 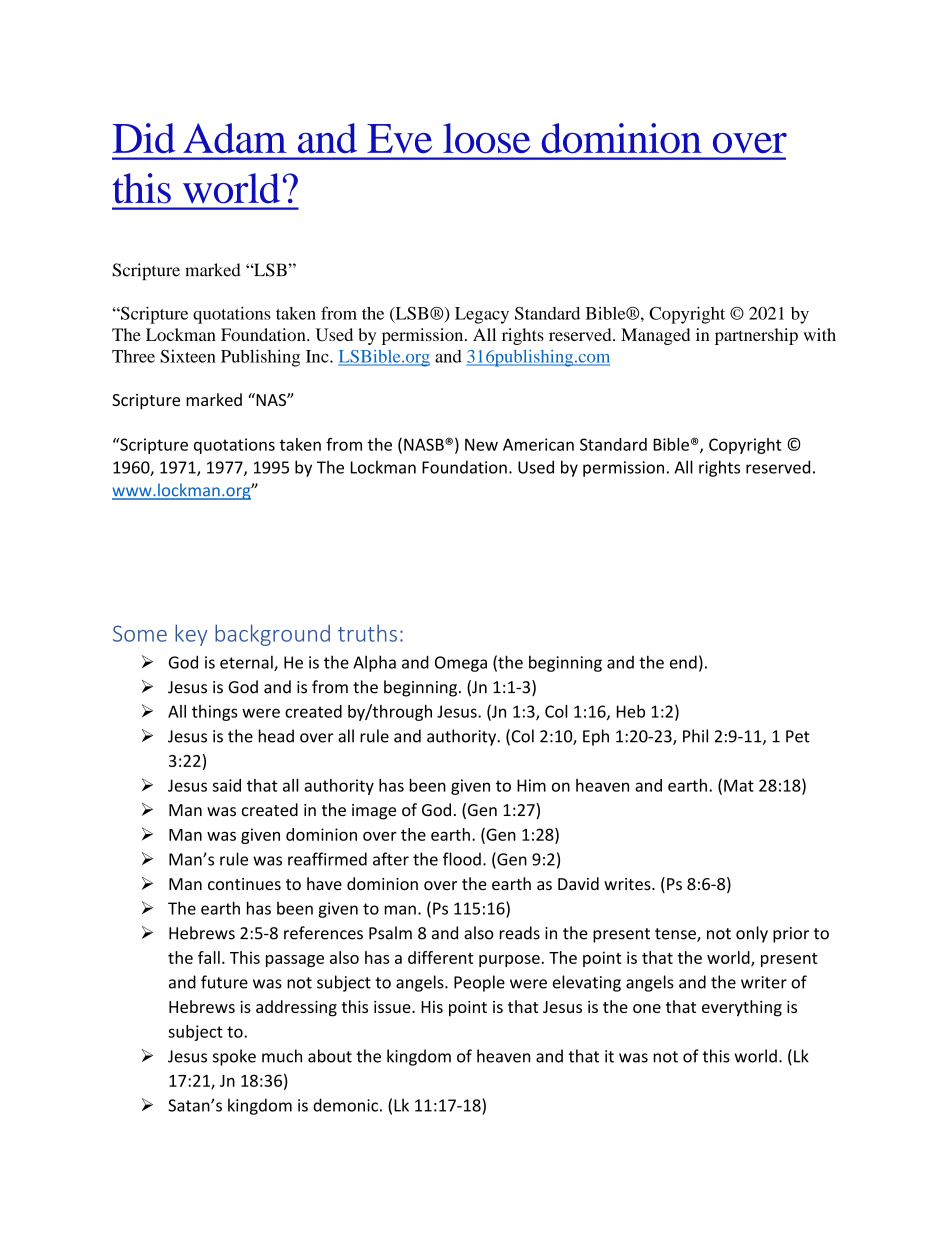 I want to click on spoke, so click(x=234, y=1057).
